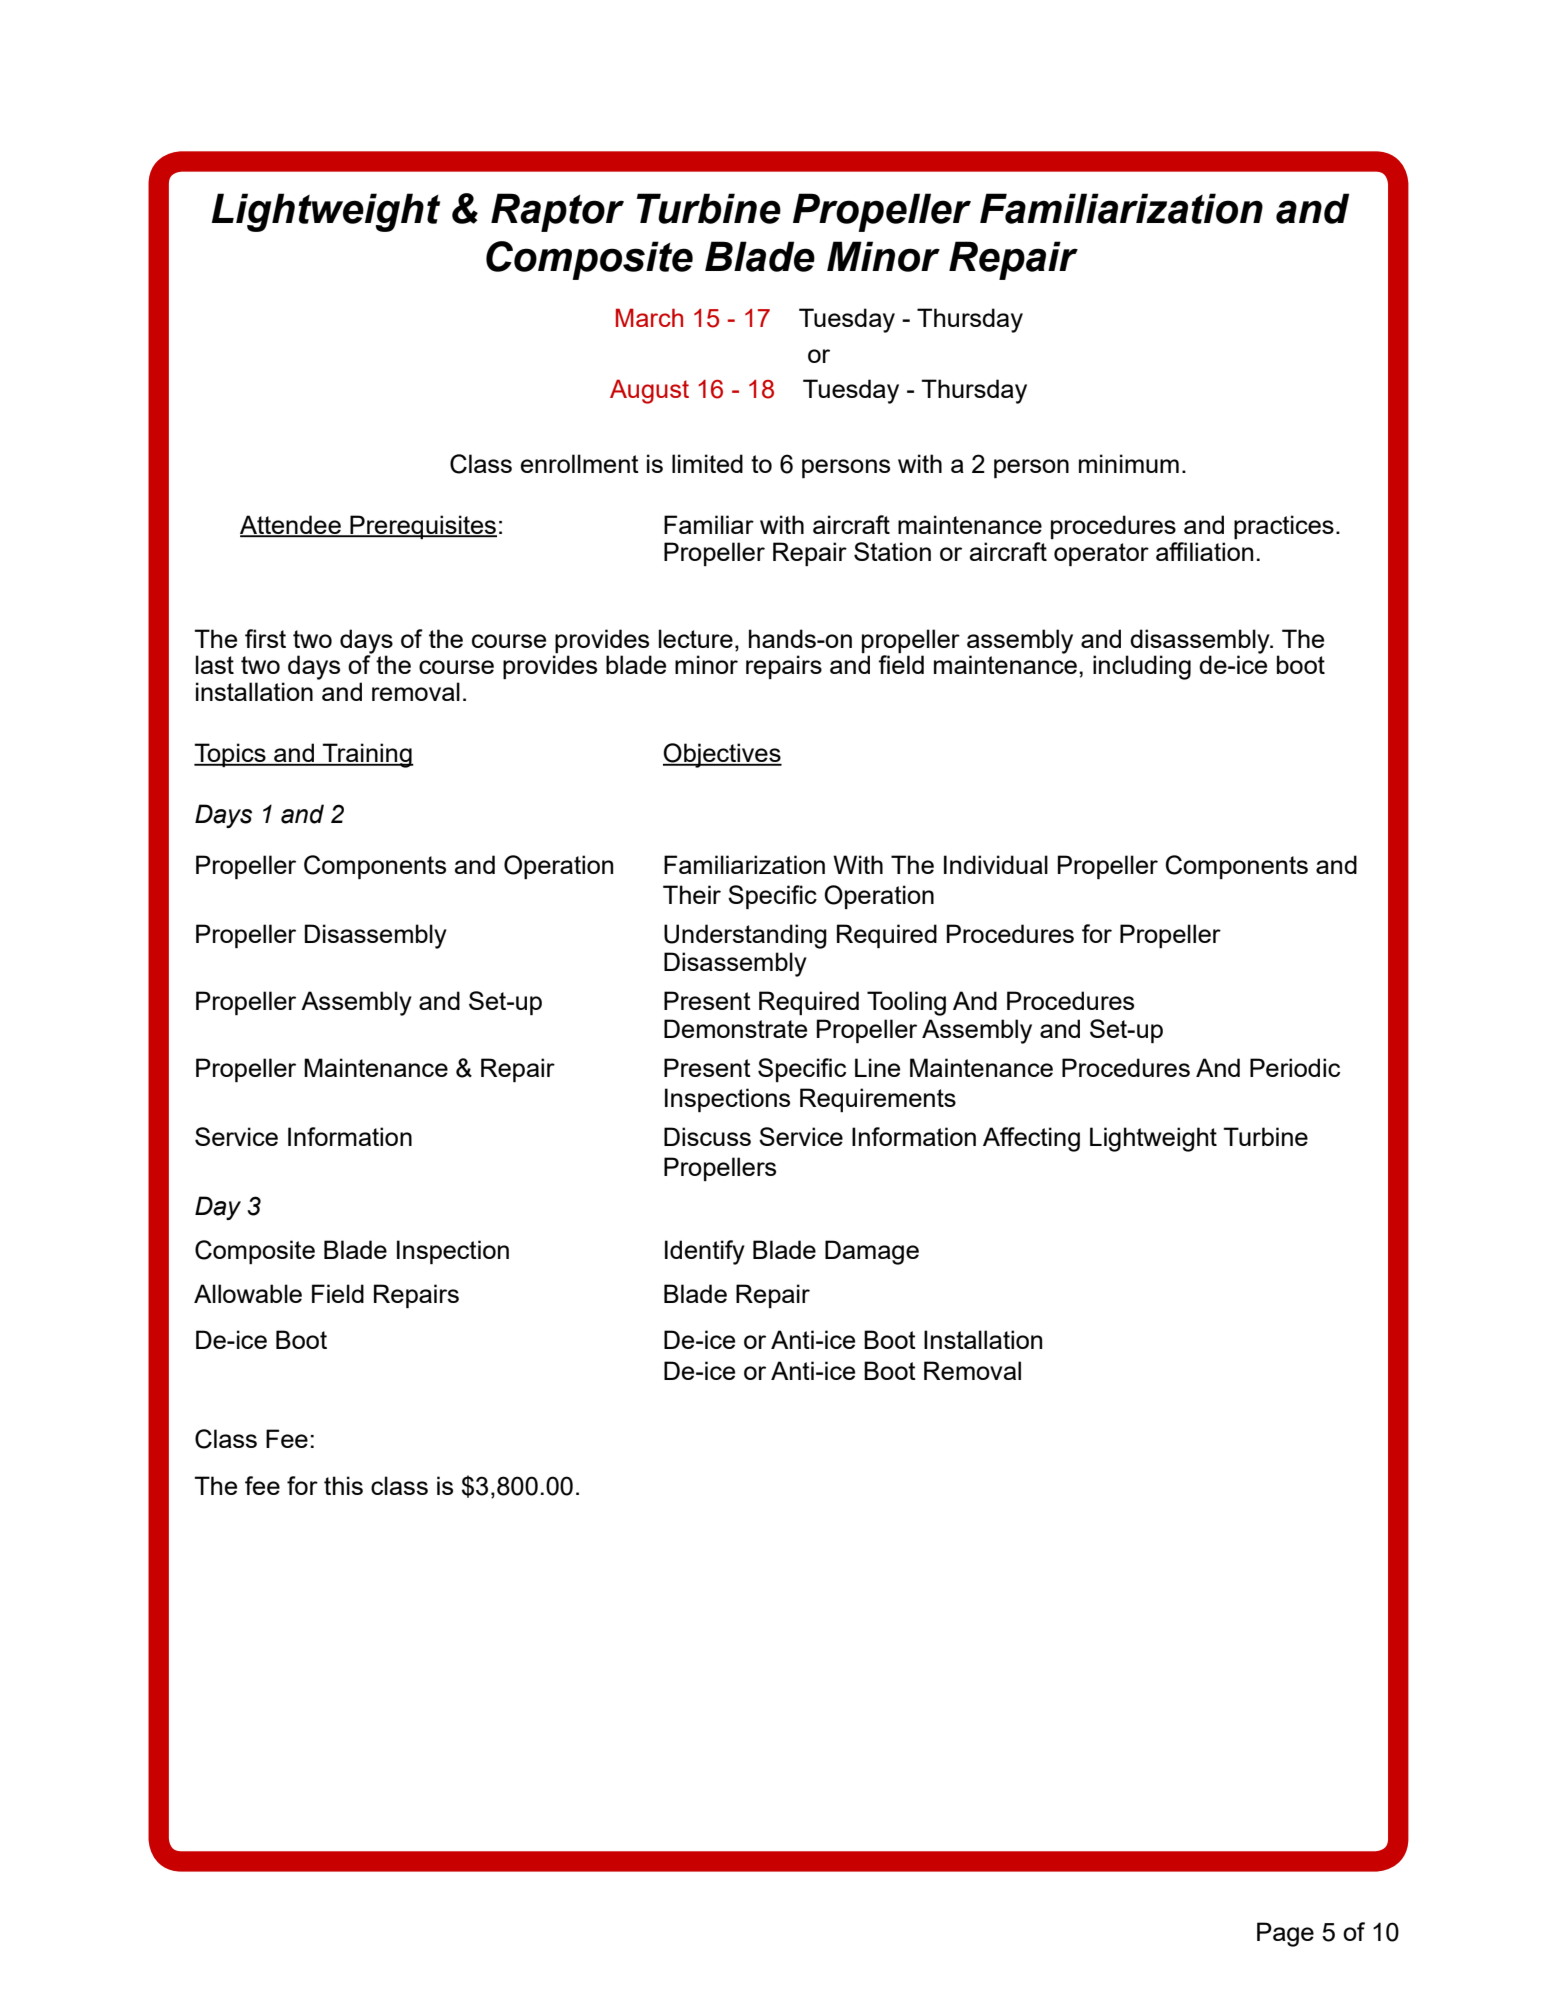  I want to click on this, so click(343, 1485).
